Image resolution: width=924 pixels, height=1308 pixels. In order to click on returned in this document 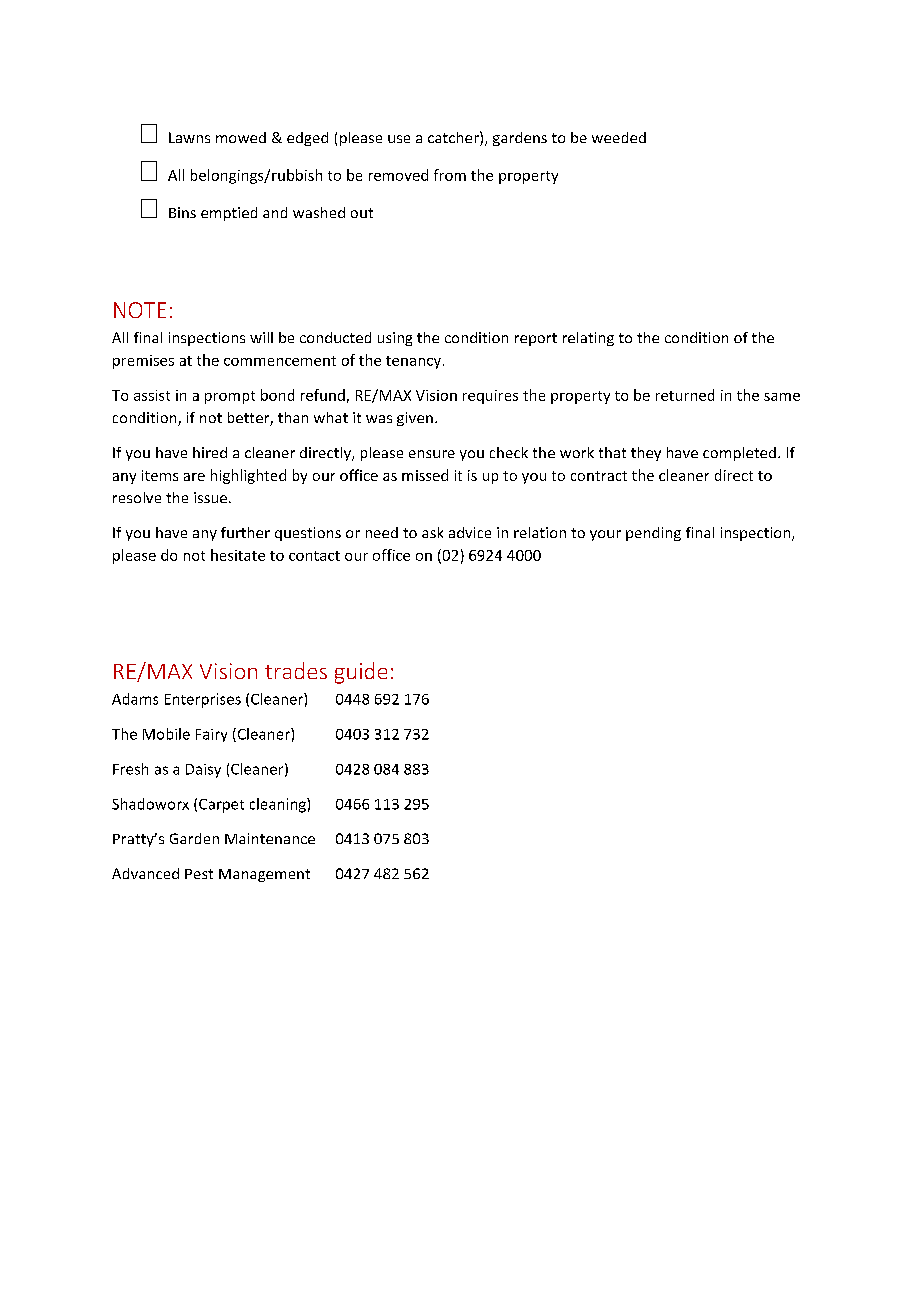, I will do `click(685, 395)`.
